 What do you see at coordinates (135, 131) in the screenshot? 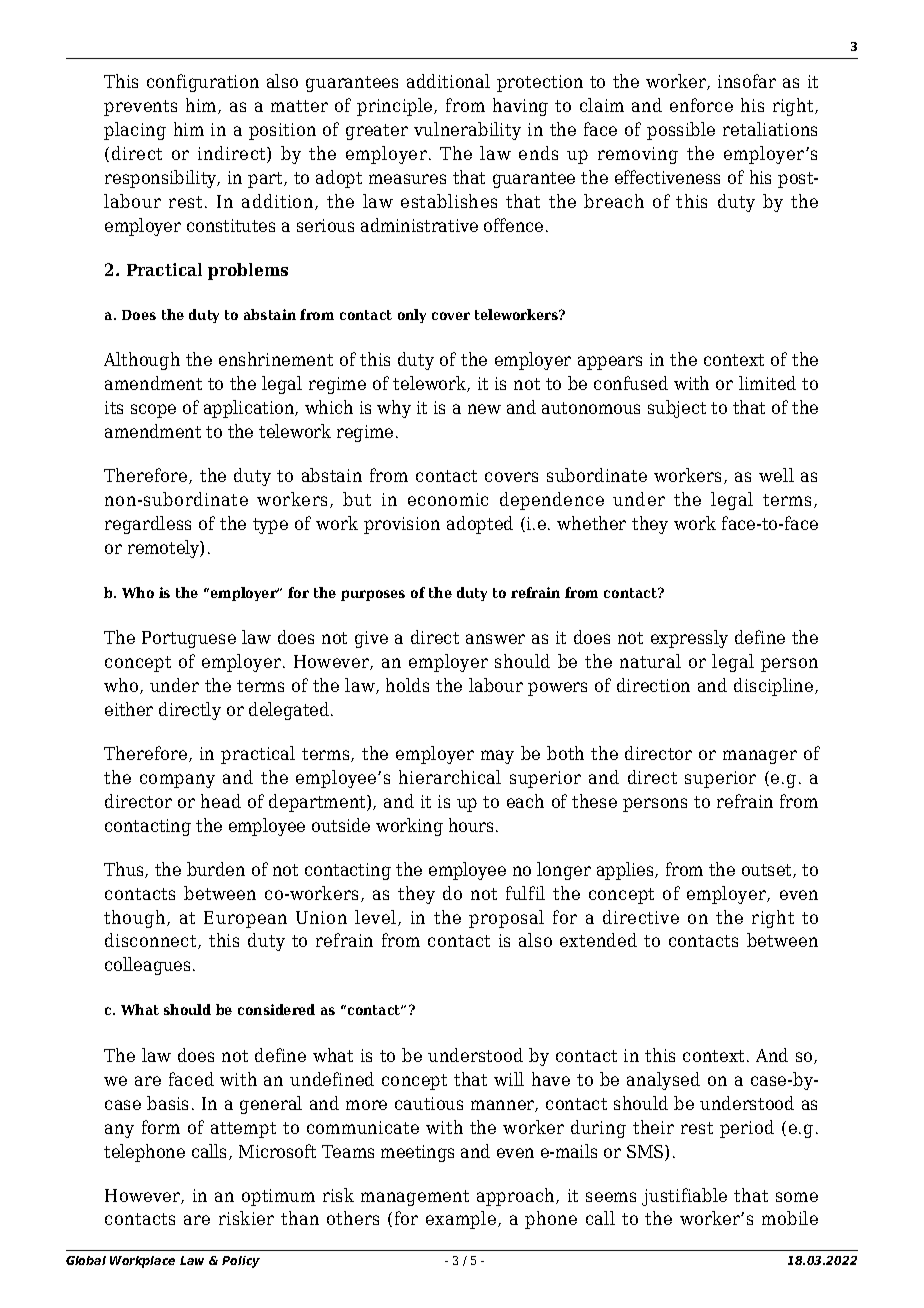
I see `placing` at bounding box center [135, 131].
